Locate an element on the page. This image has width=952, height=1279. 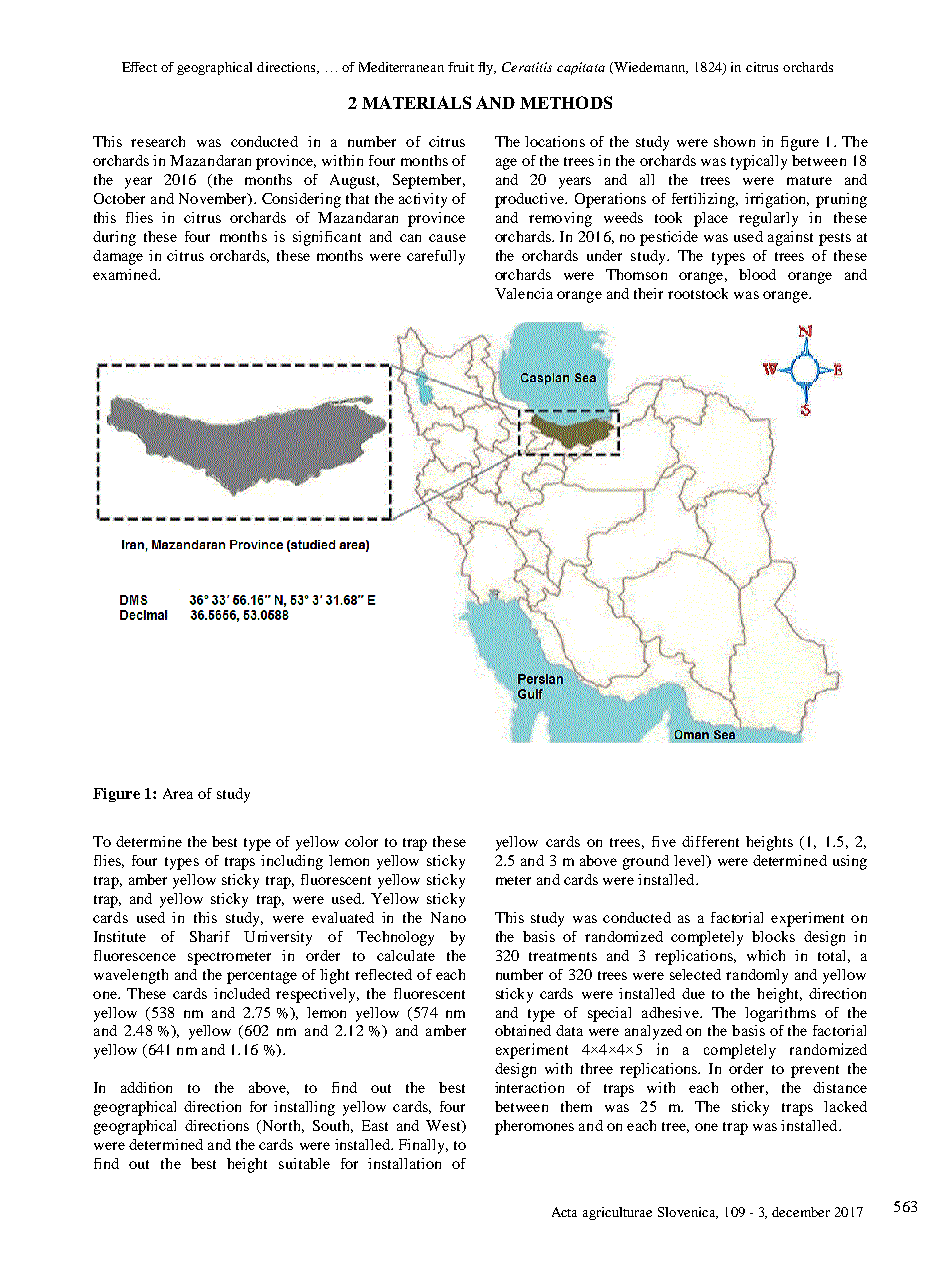
fly is located at coordinates (487, 68).
